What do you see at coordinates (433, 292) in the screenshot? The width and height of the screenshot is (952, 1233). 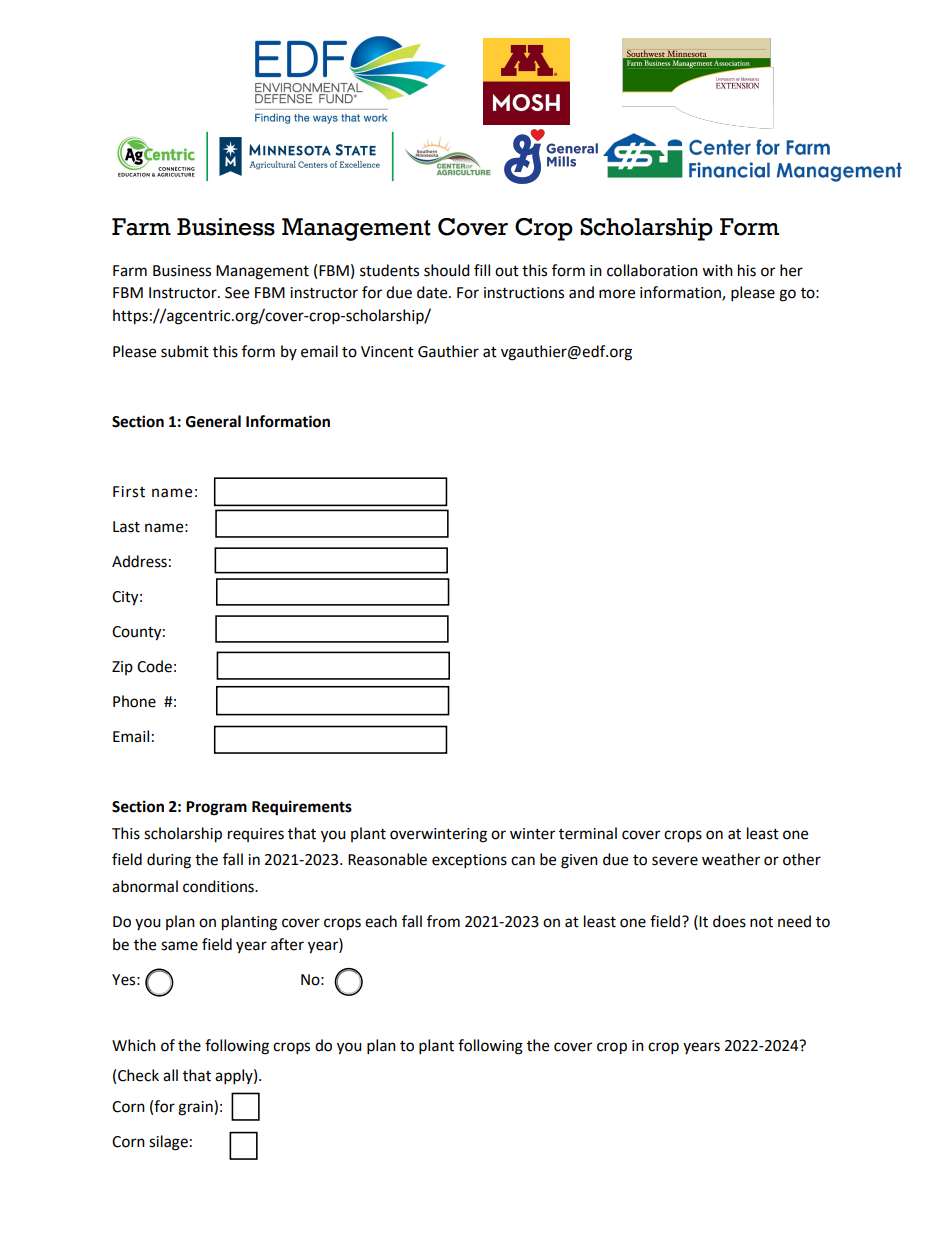 I see `date` at bounding box center [433, 292].
